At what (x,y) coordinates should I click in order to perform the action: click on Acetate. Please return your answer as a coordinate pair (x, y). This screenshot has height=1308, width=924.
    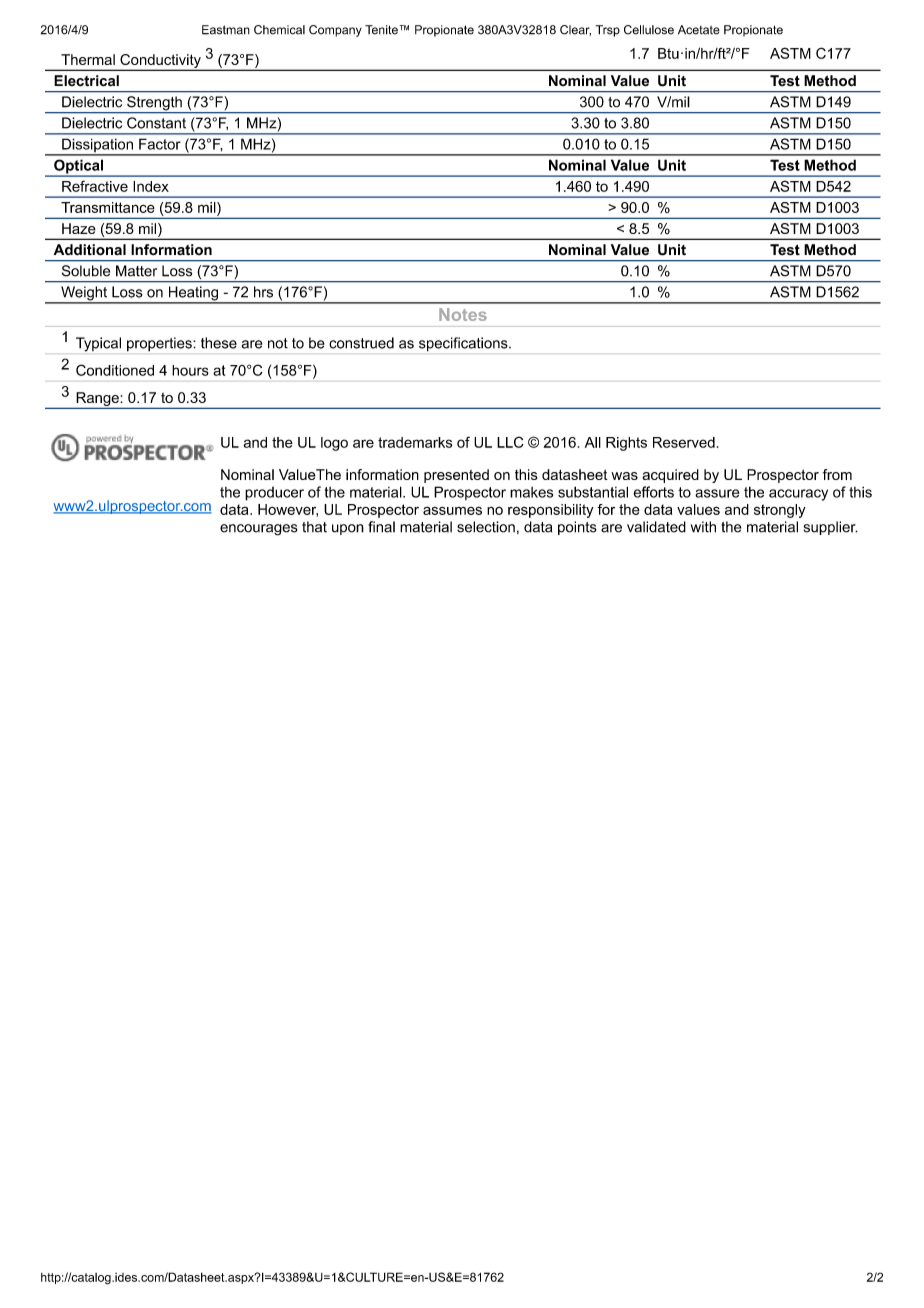
    Looking at the image, I should click on (699, 30).
